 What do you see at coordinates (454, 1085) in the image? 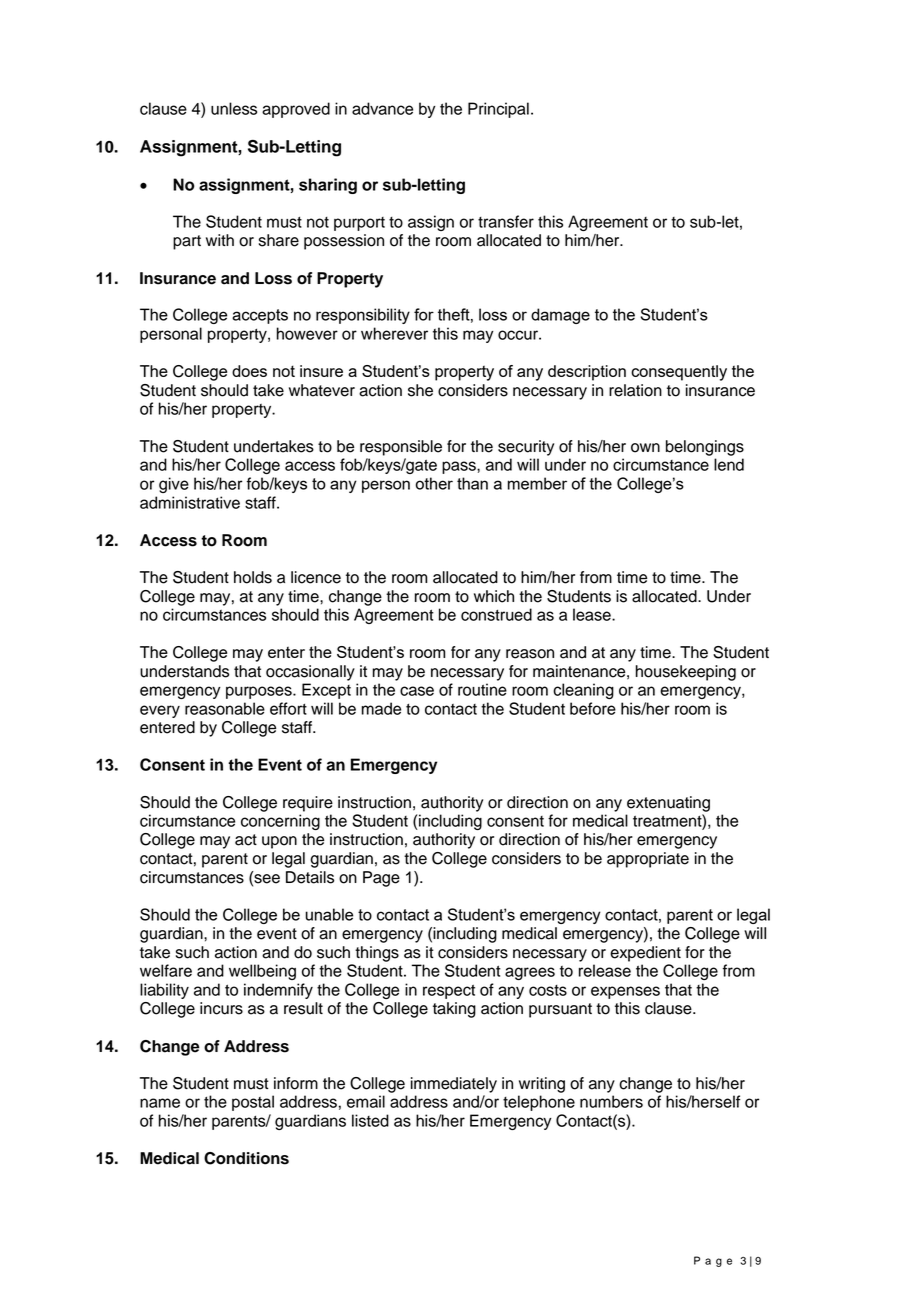
I see `immediately` at bounding box center [454, 1085].
